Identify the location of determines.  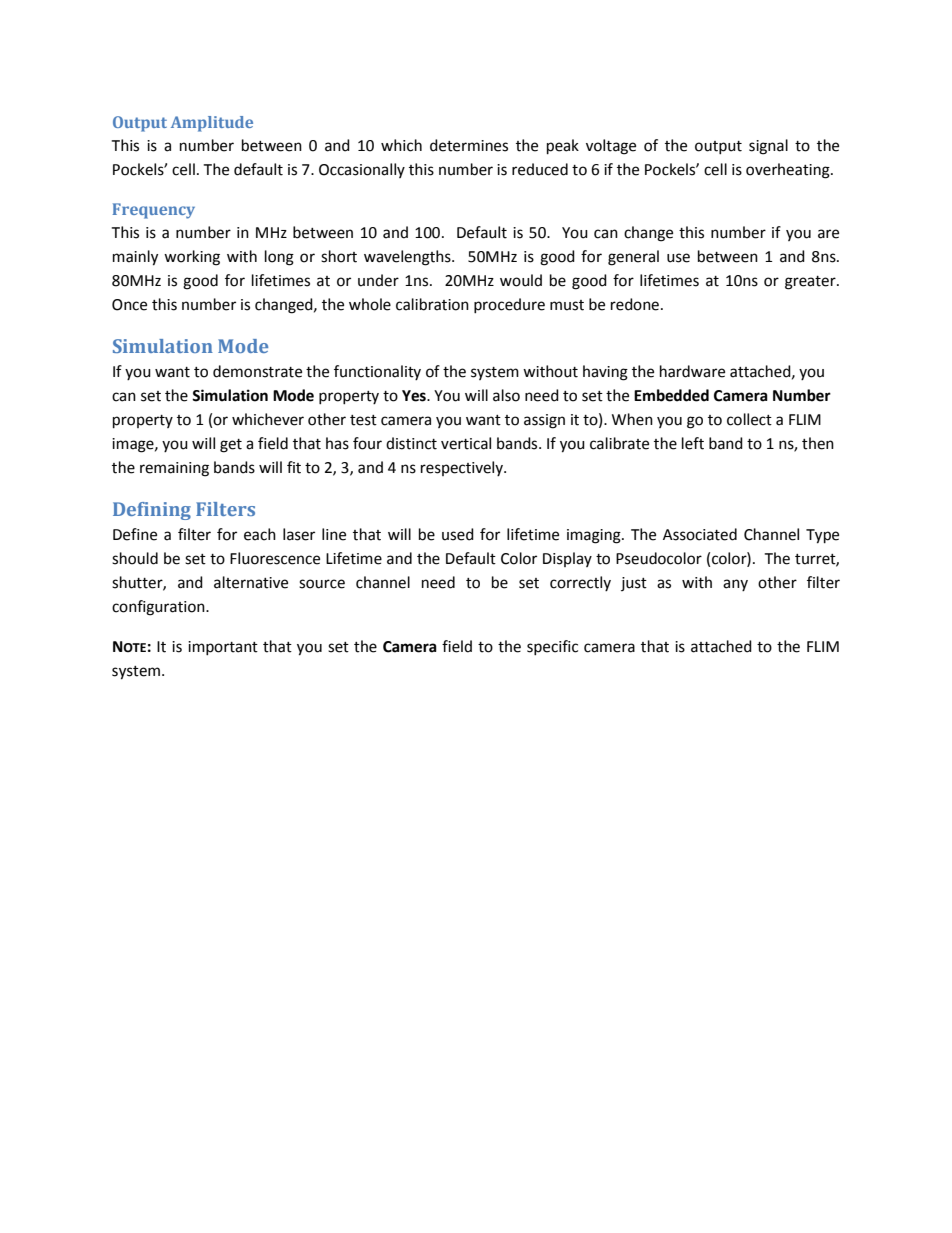
(469, 145).
